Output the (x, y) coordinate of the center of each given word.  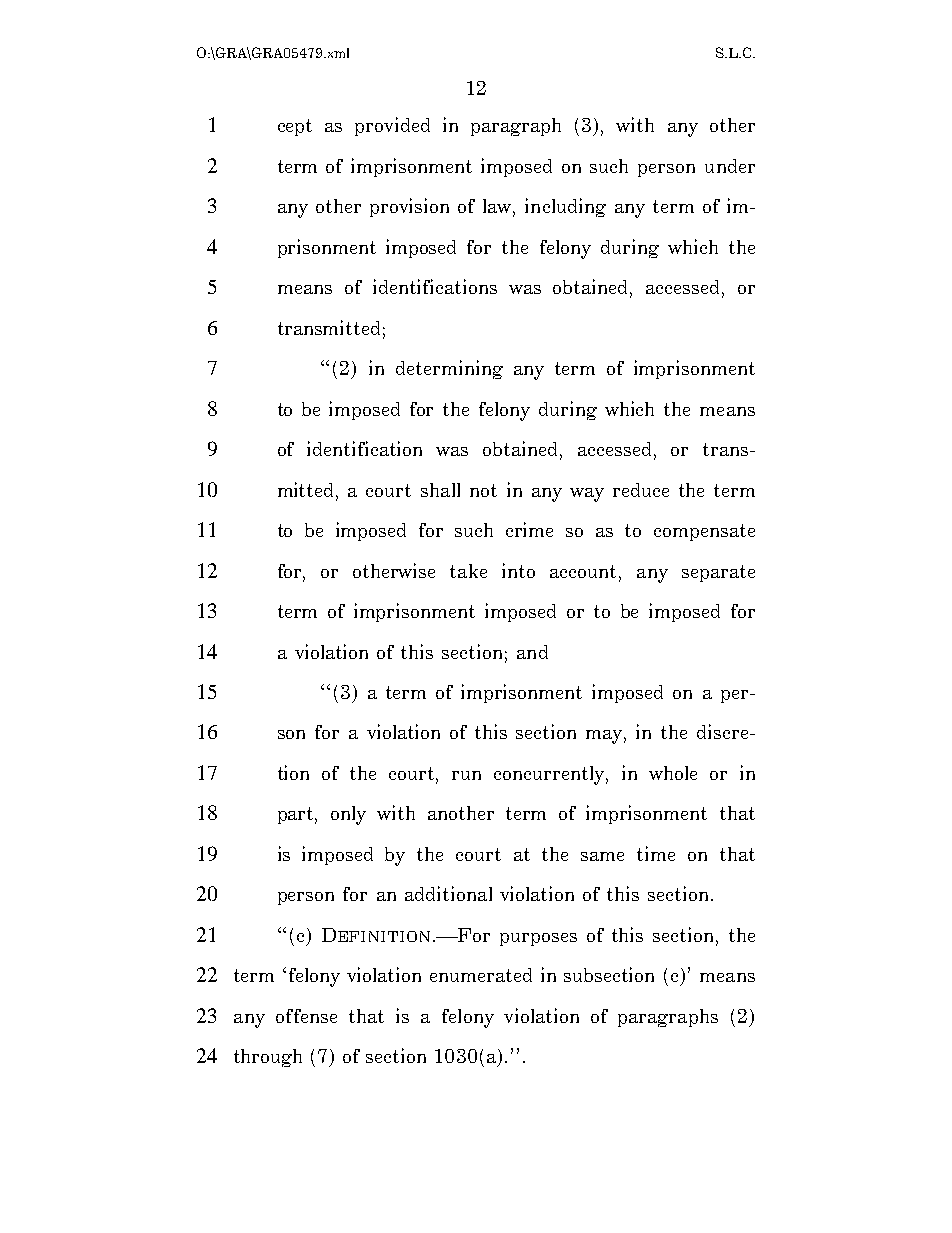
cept (295, 127)
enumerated (481, 975)
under (730, 166)
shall (440, 490)
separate (718, 573)
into (518, 570)
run (466, 775)
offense (306, 1016)
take (468, 571)
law (498, 207)
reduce (641, 490)
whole (673, 773)
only (348, 815)
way (587, 495)
